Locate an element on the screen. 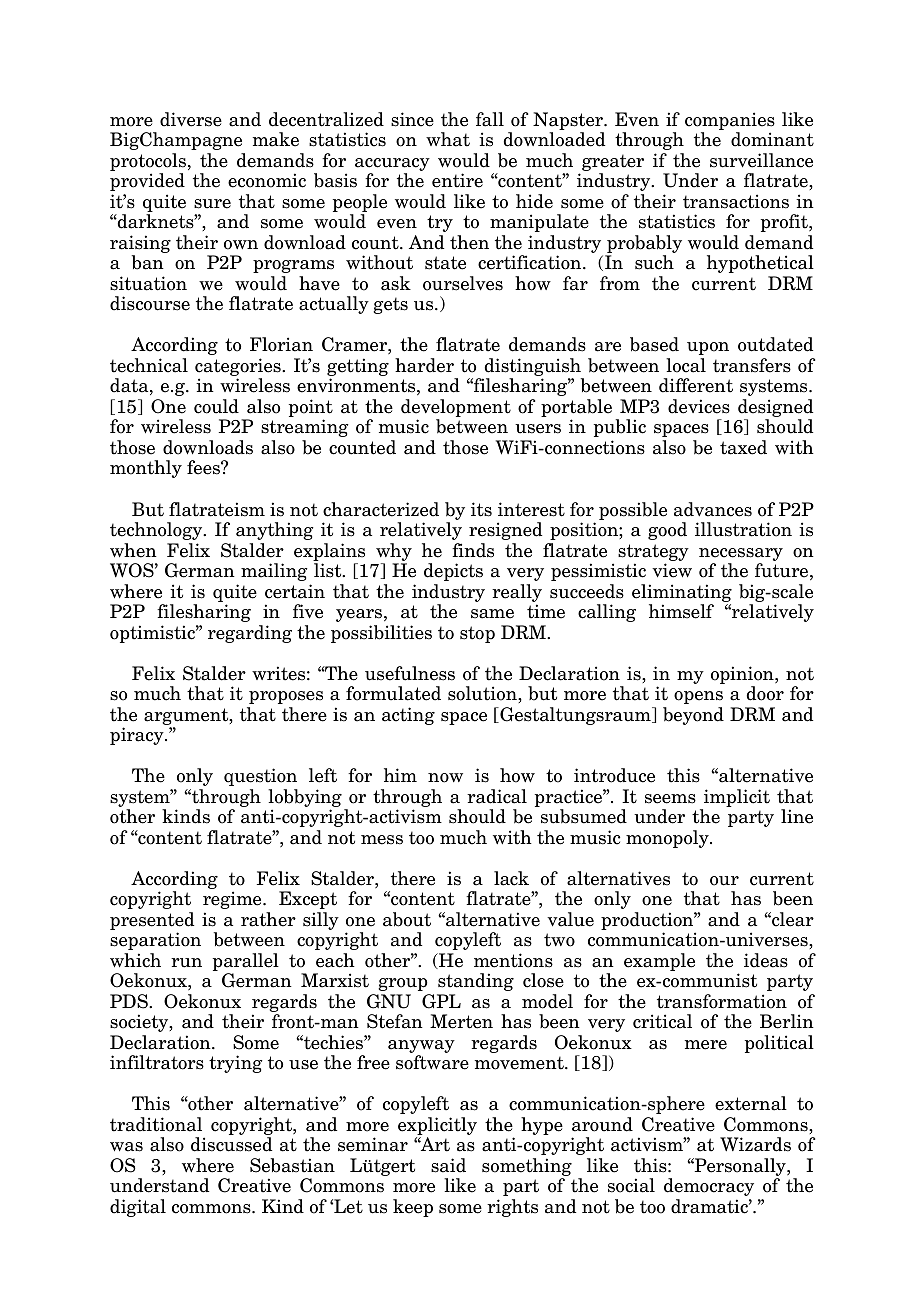 Image resolution: width=924 pixels, height=1308 pixels. could is located at coordinates (216, 406).
